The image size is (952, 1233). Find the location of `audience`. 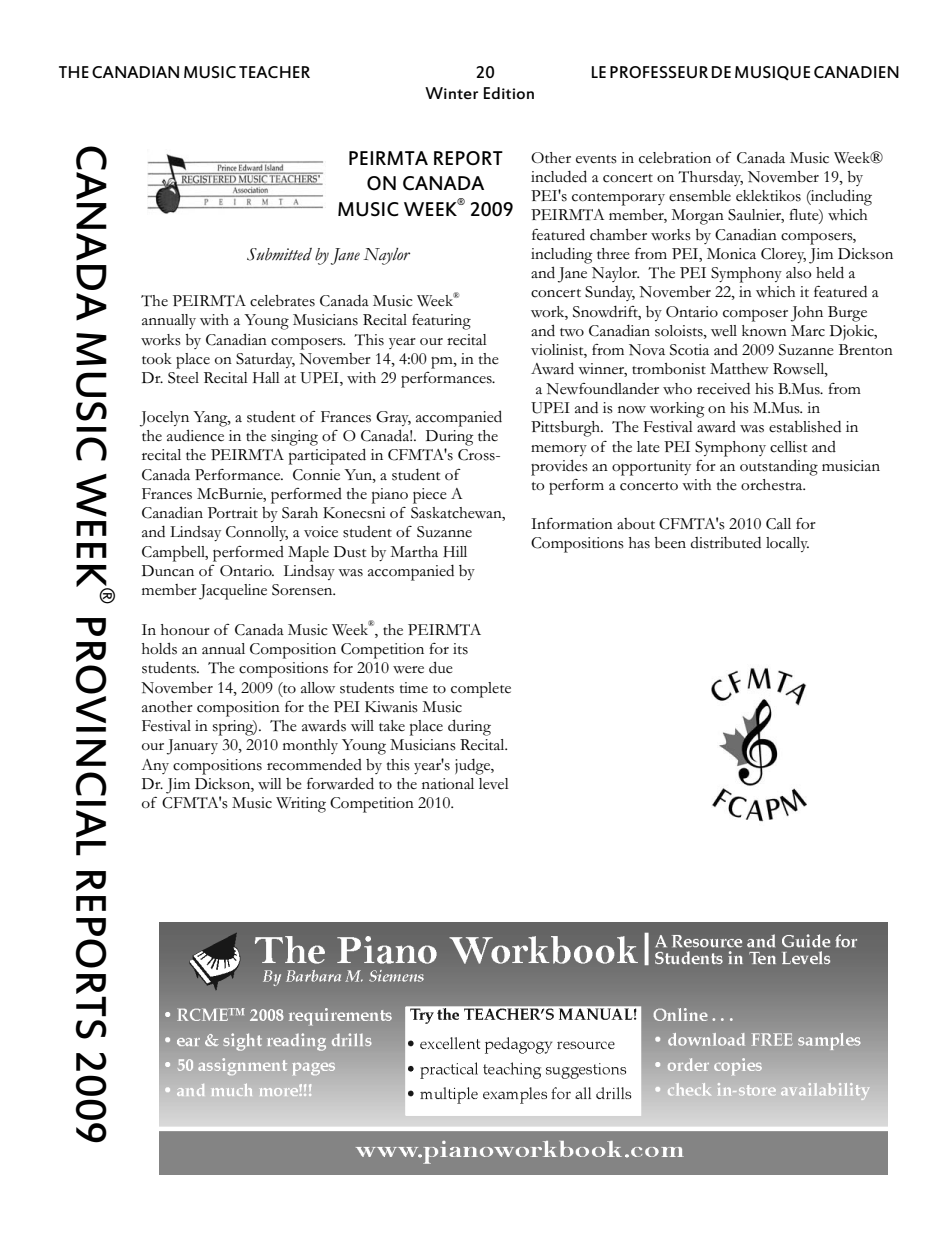

audience is located at coordinates (195, 435).
